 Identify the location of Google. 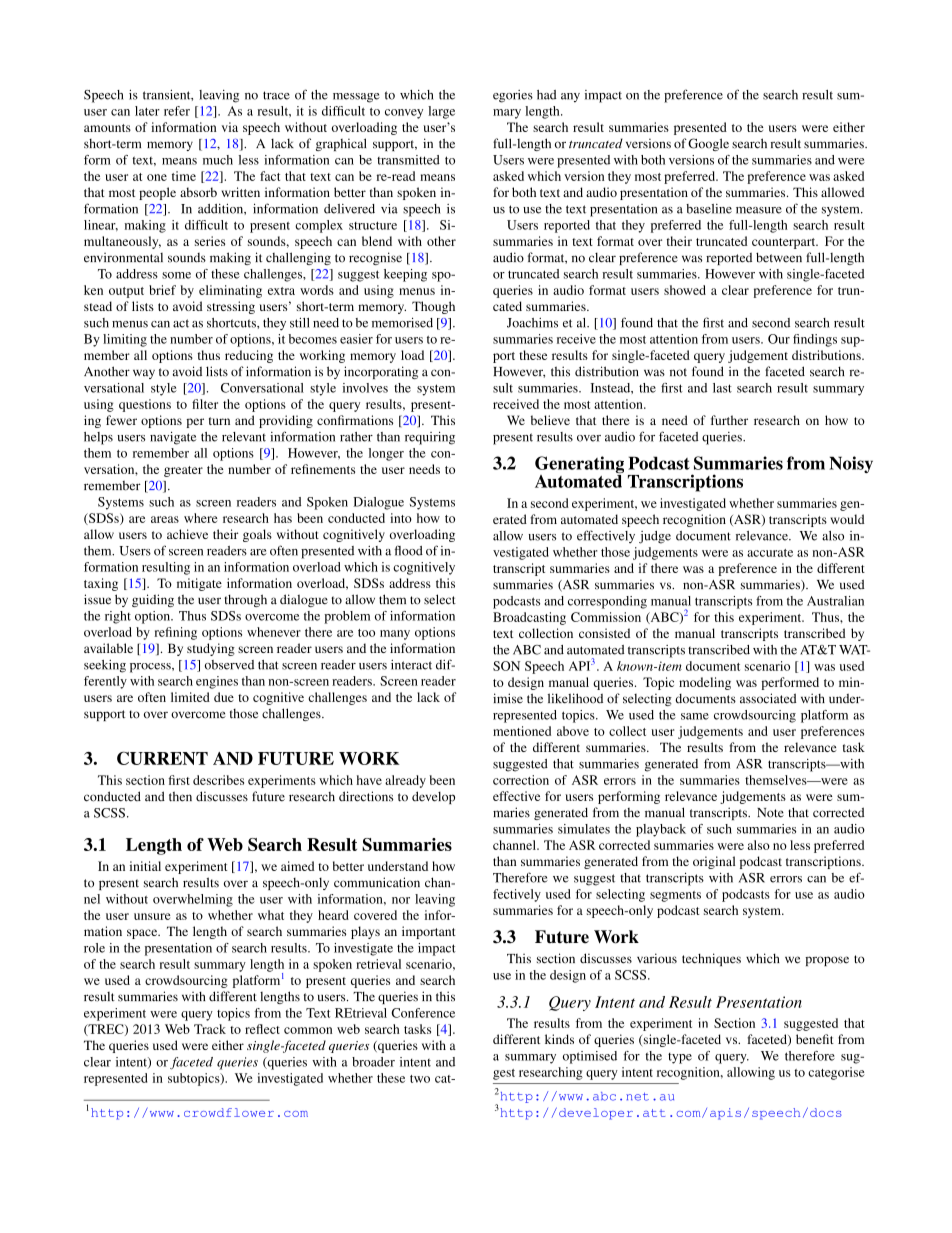
(708, 144).
